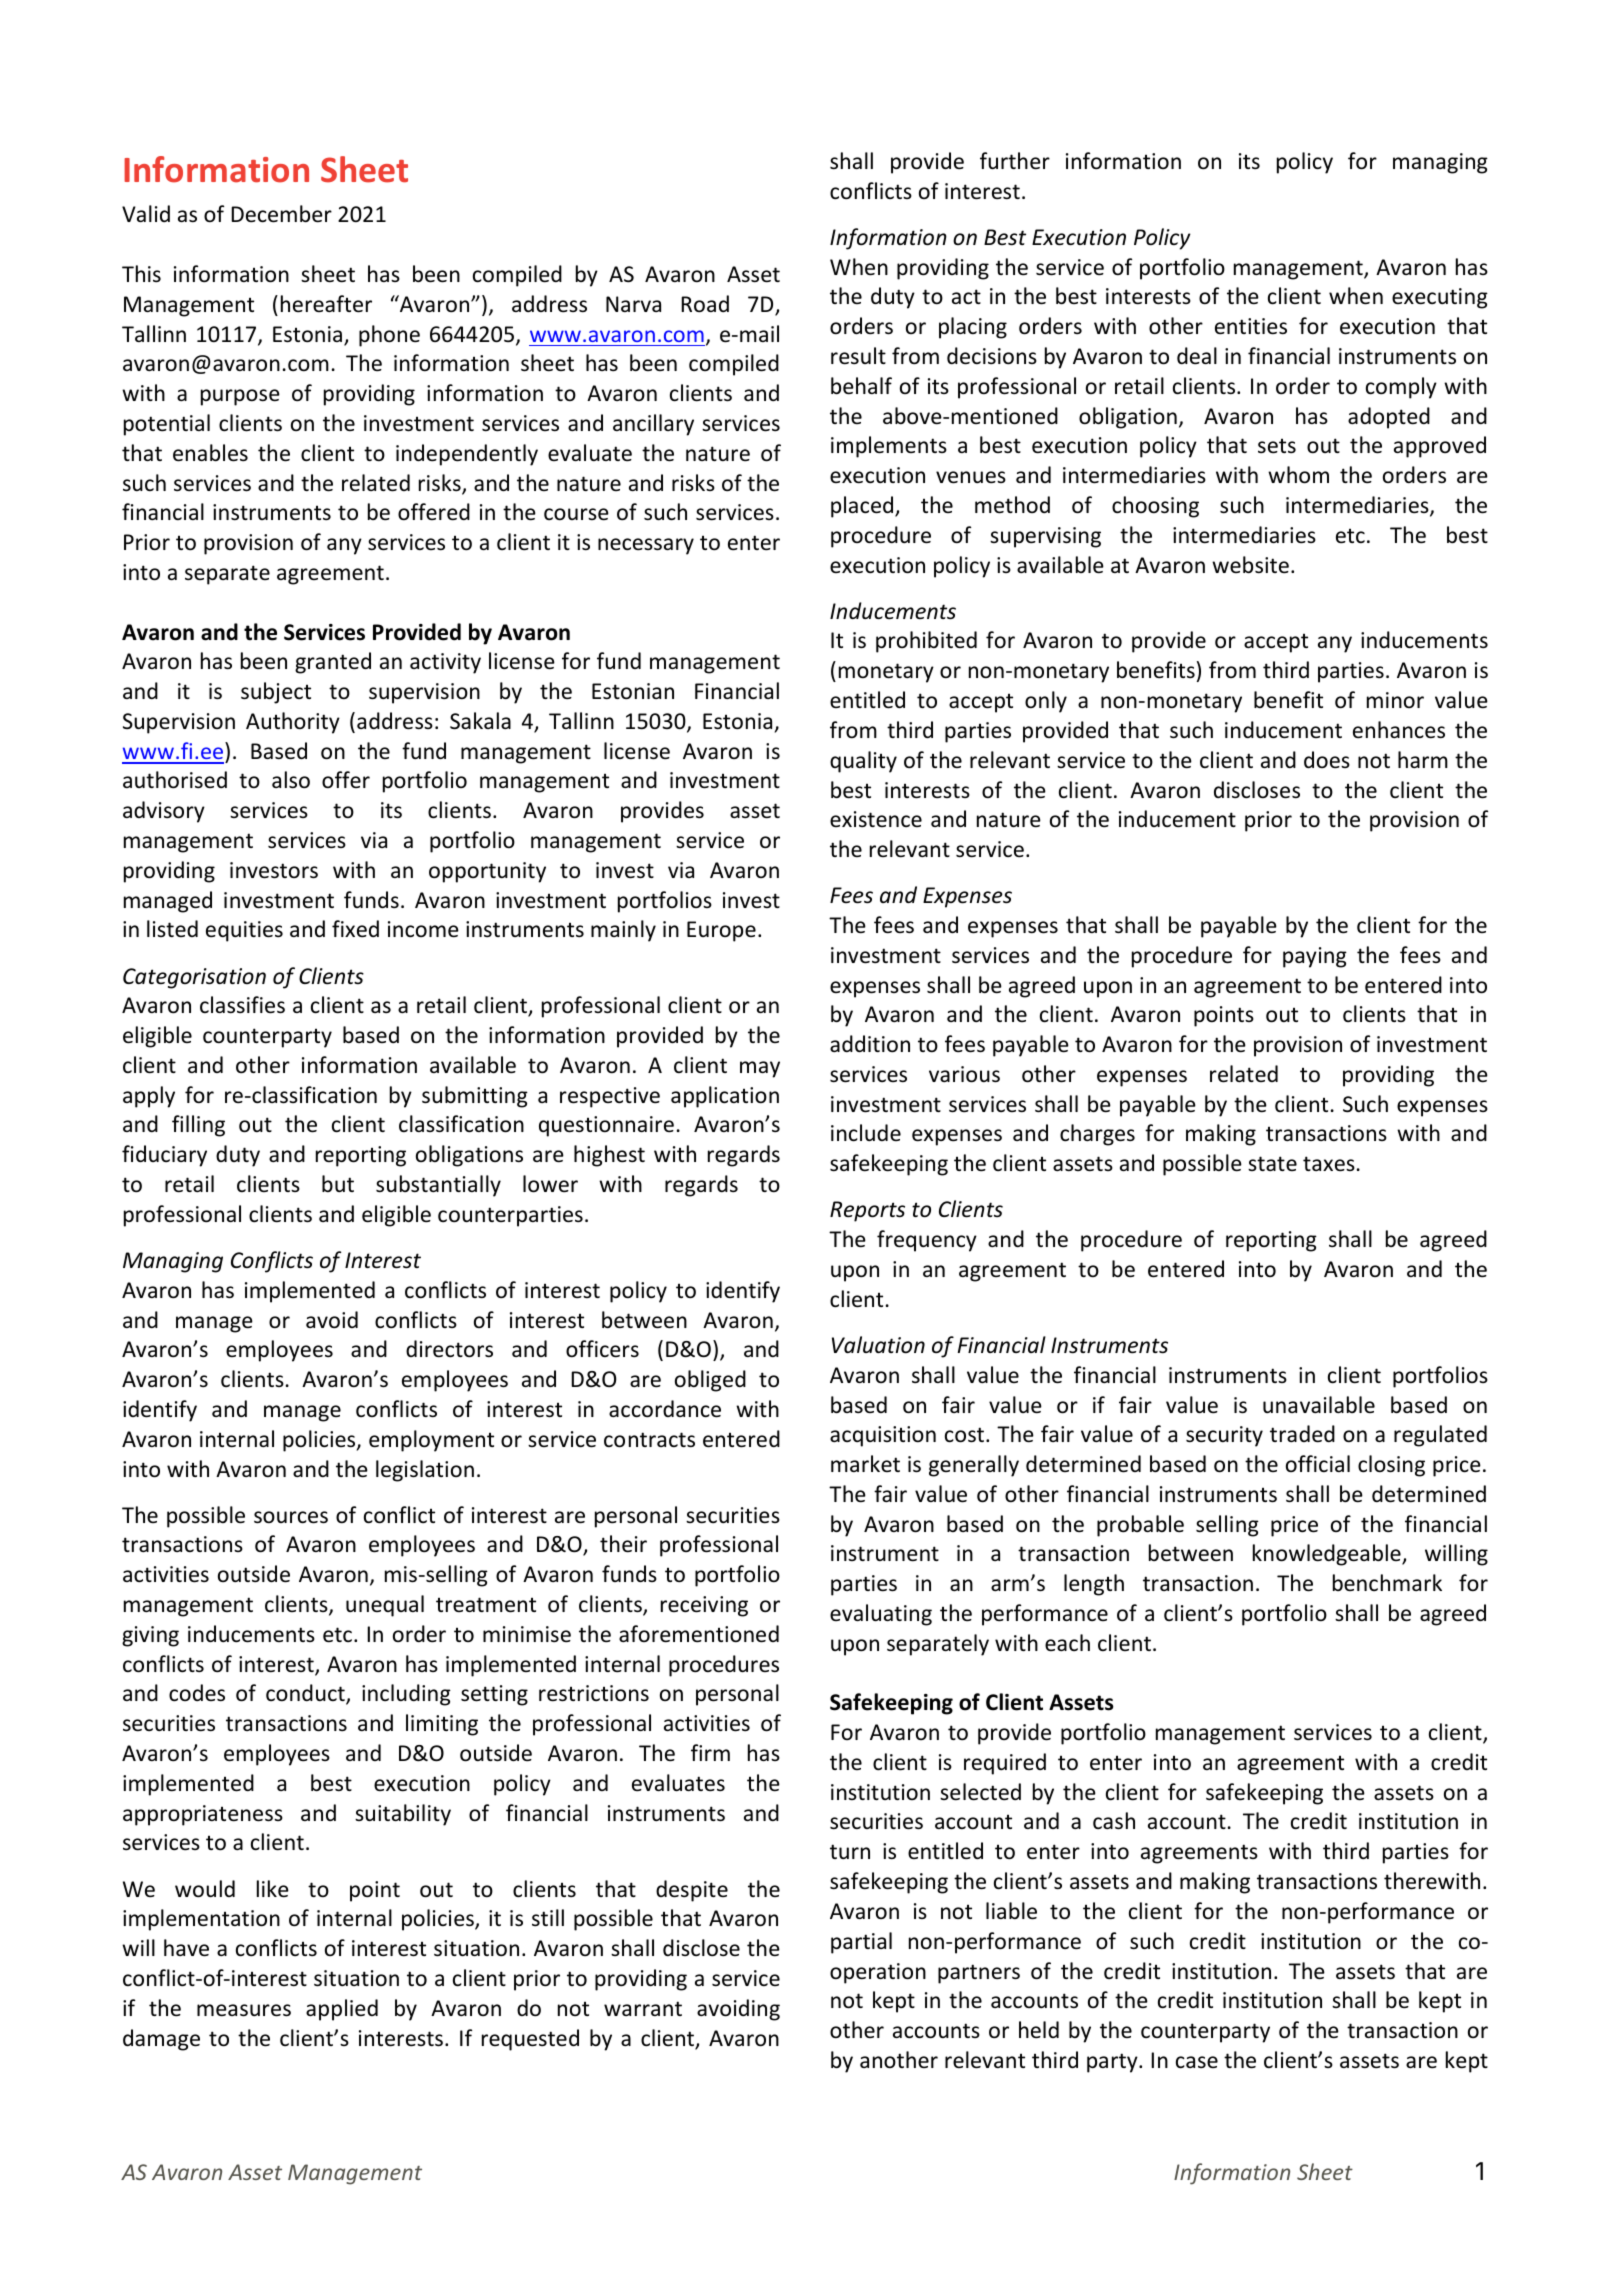  Describe the element at coordinates (333, 663) in the screenshot. I see `granted` at that location.
